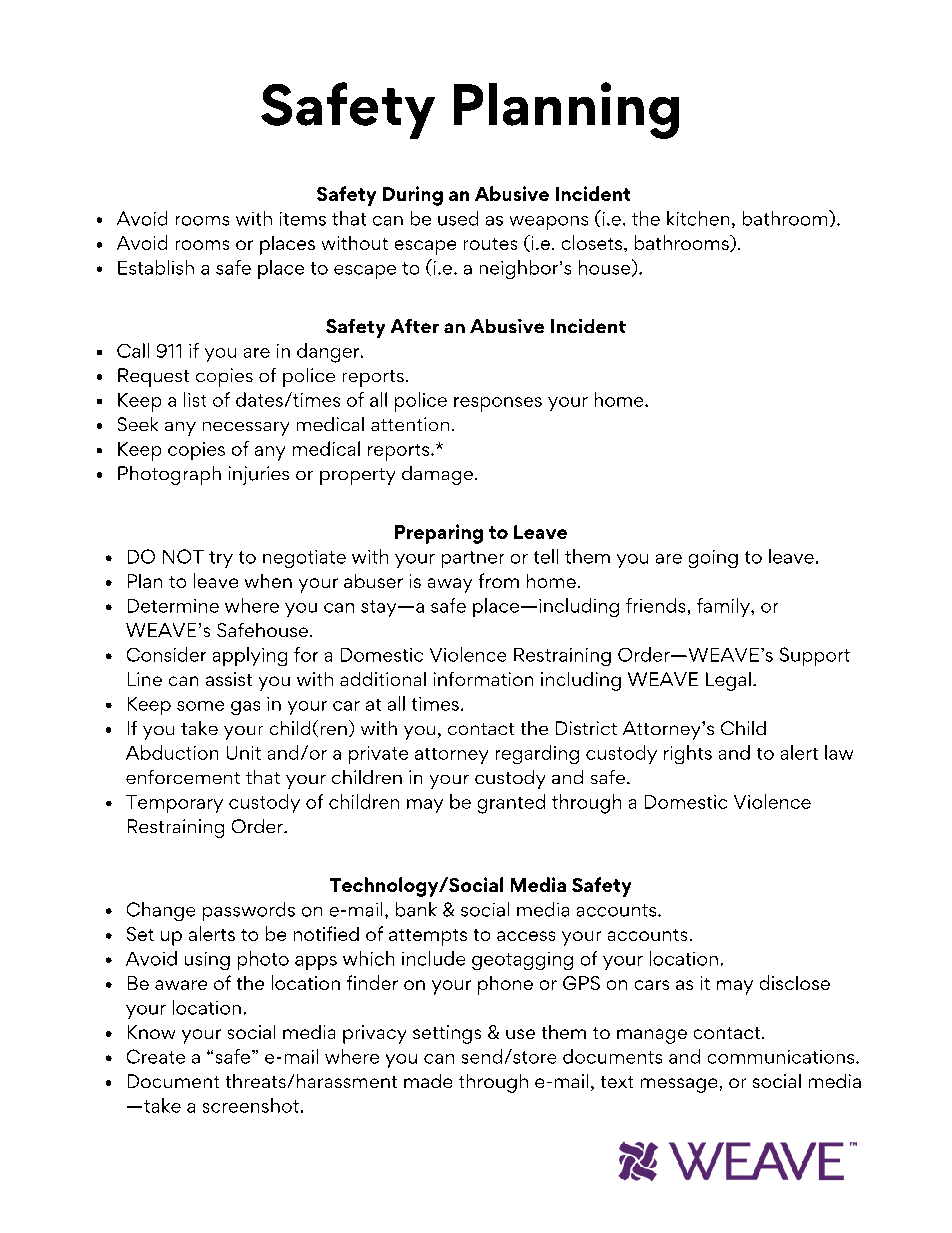 The image size is (952, 1233). What do you see at coordinates (526, 936) in the screenshot?
I see `access` at bounding box center [526, 936].
